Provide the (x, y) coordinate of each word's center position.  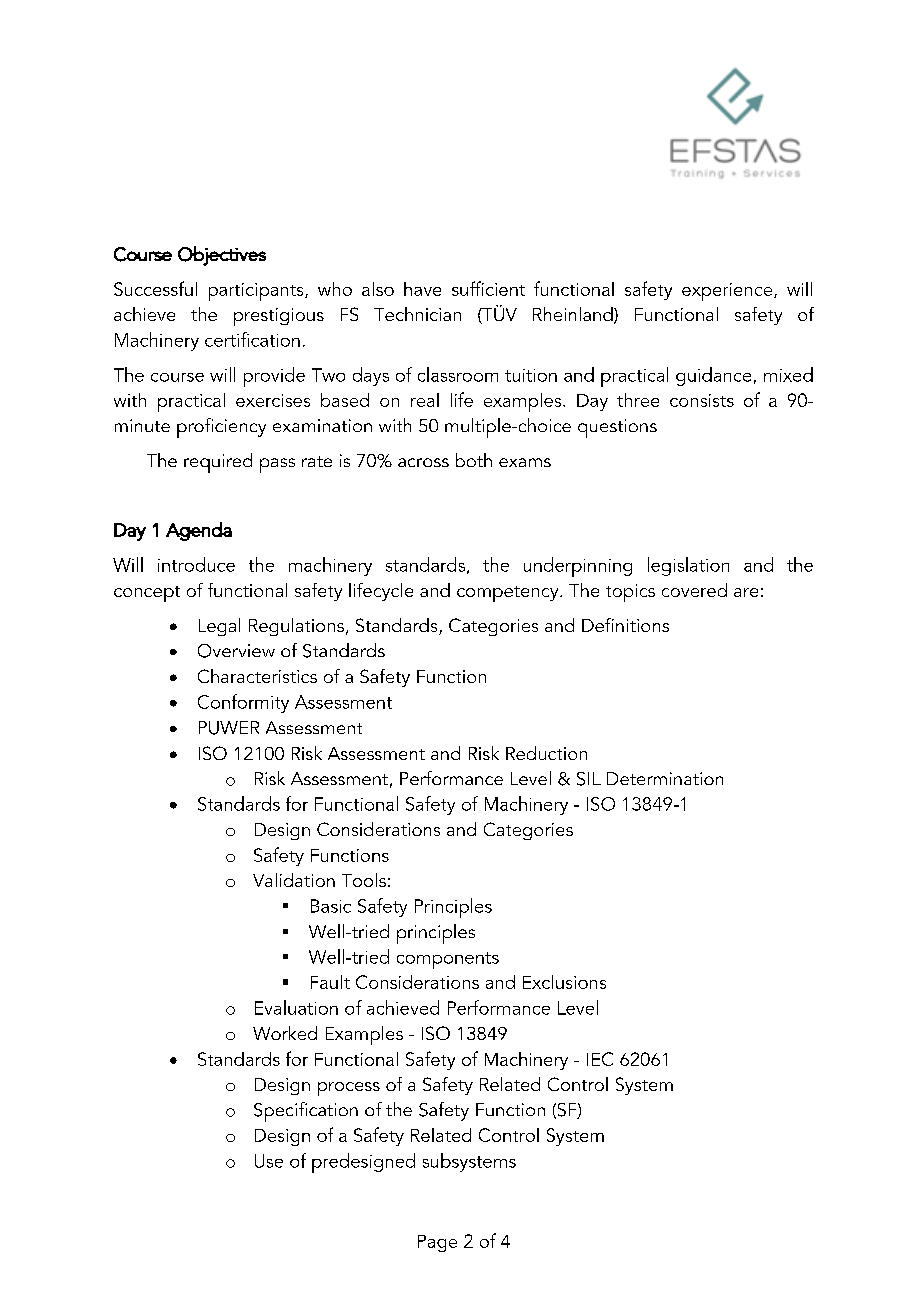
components (448, 960)
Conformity (243, 703)
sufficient (488, 288)
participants (257, 292)
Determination (665, 778)
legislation (688, 566)
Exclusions (564, 982)
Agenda (199, 531)
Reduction (546, 753)
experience (728, 292)
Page (437, 1243)
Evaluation (296, 1007)
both (474, 460)
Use (269, 1161)
